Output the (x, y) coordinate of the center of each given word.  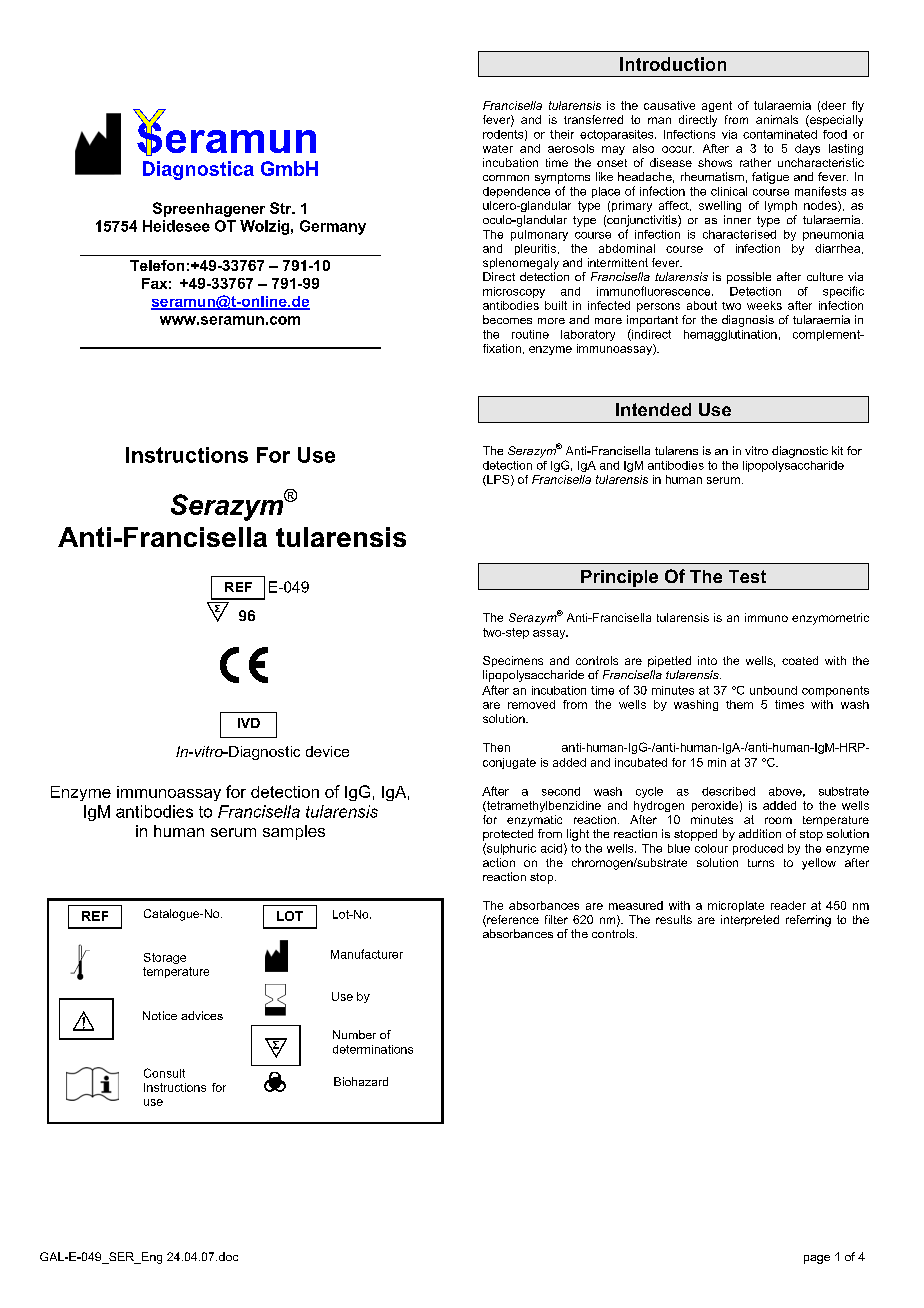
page (817, 1259)
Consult (164, 1073)
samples (294, 832)
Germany (333, 227)
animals (777, 119)
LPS (498, 480)
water (498, 149)
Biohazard (361, 1081)
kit (837, 450)
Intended (653, 409)
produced (758, 849)
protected (508, 835)
